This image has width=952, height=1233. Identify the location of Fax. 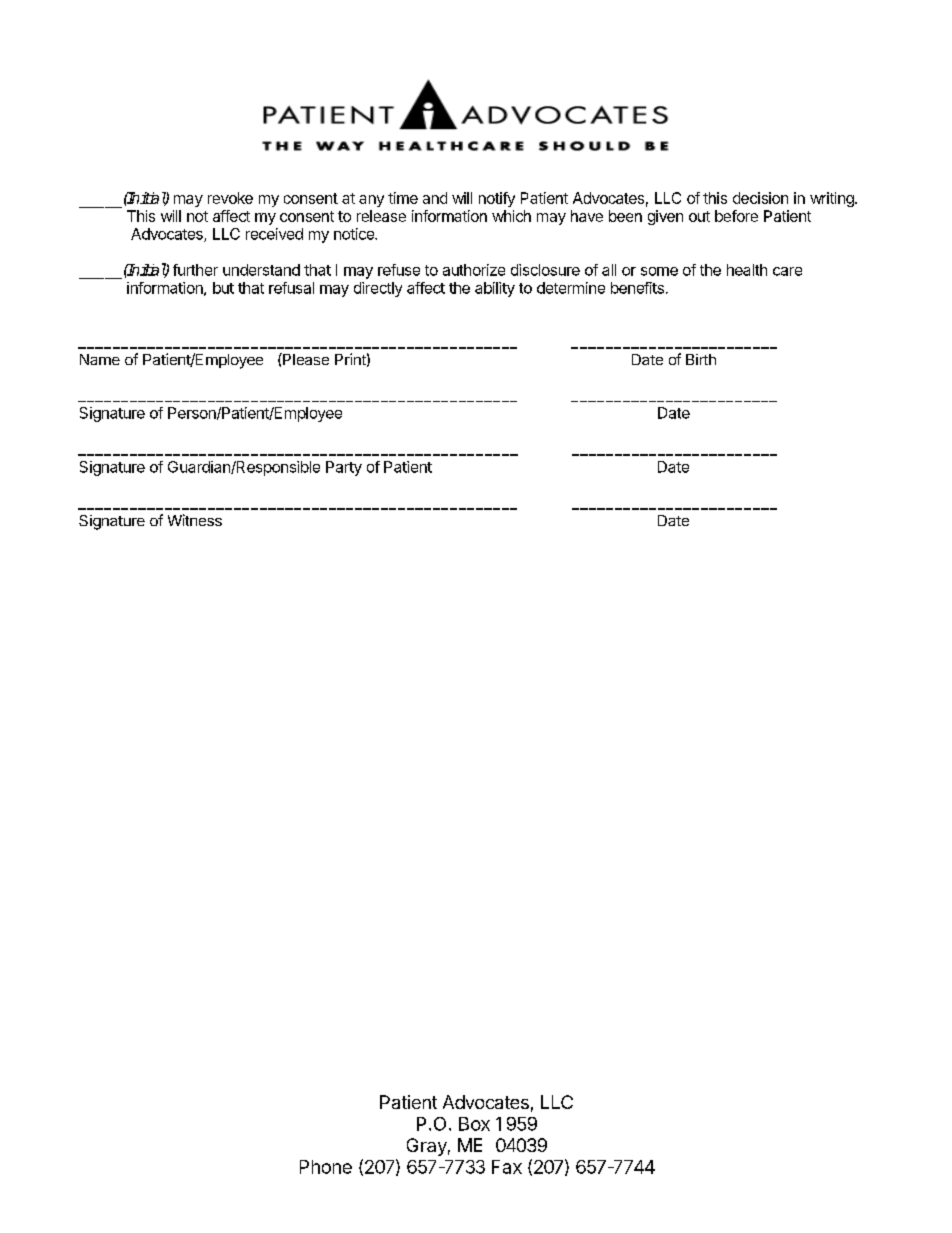
(507, 1167).
